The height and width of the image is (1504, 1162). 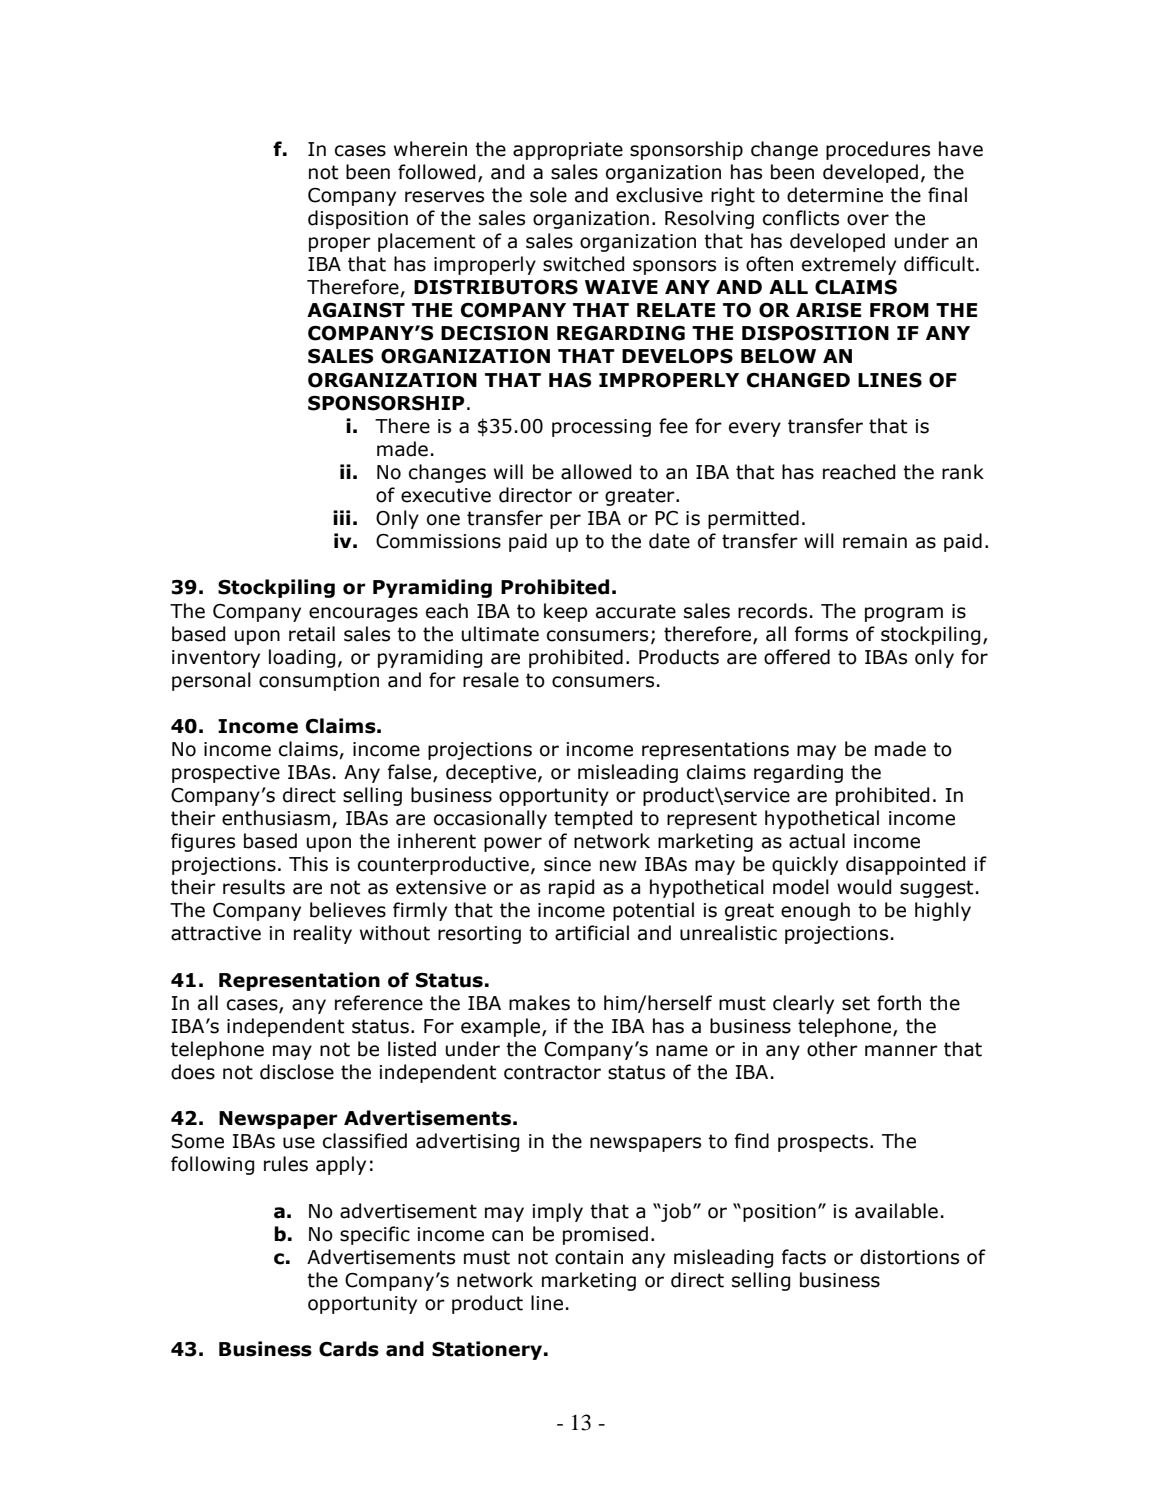 I want to click on sole, so click(x=548, y=195).
